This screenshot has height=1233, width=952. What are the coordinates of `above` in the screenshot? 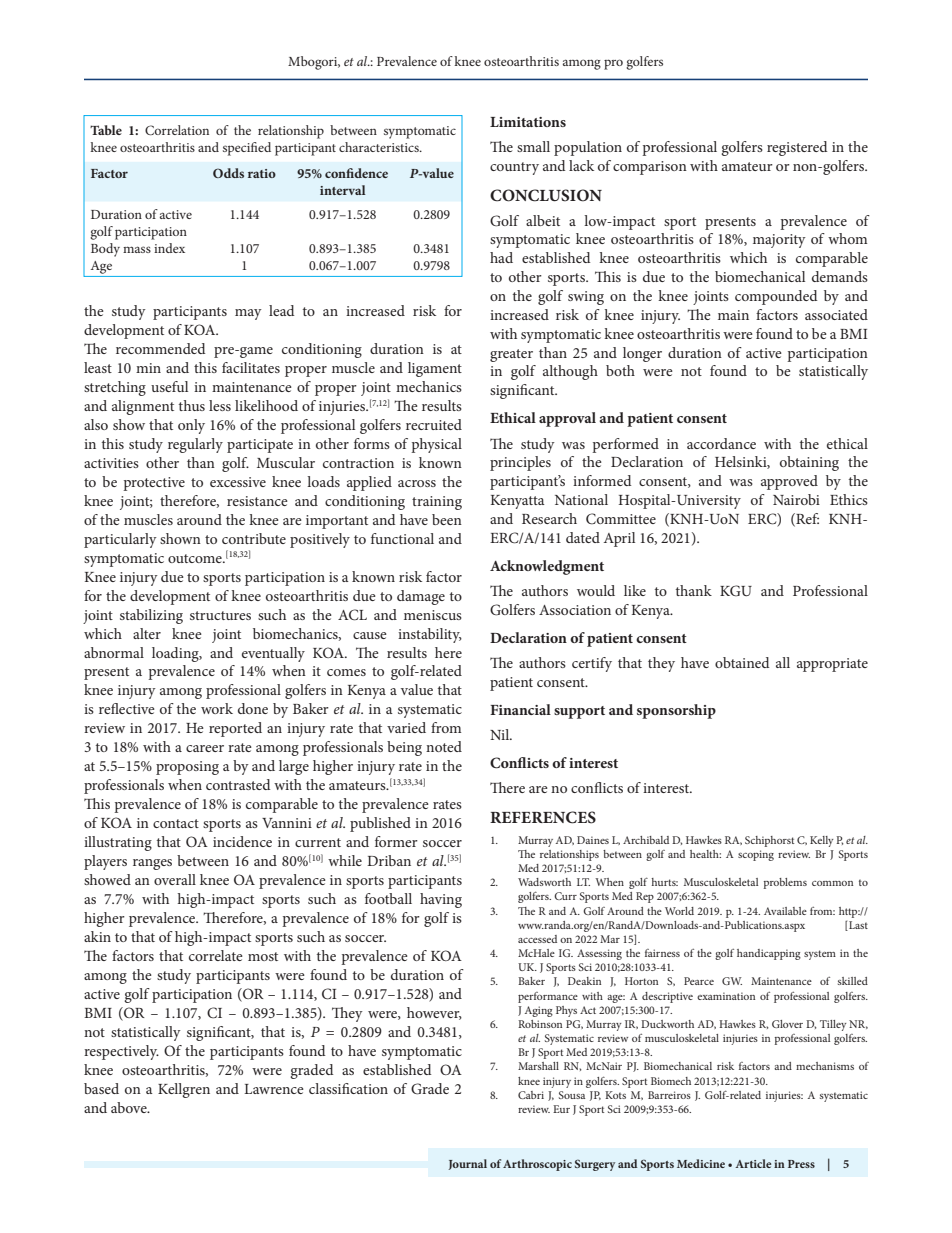 It's located at (130, 1107).
